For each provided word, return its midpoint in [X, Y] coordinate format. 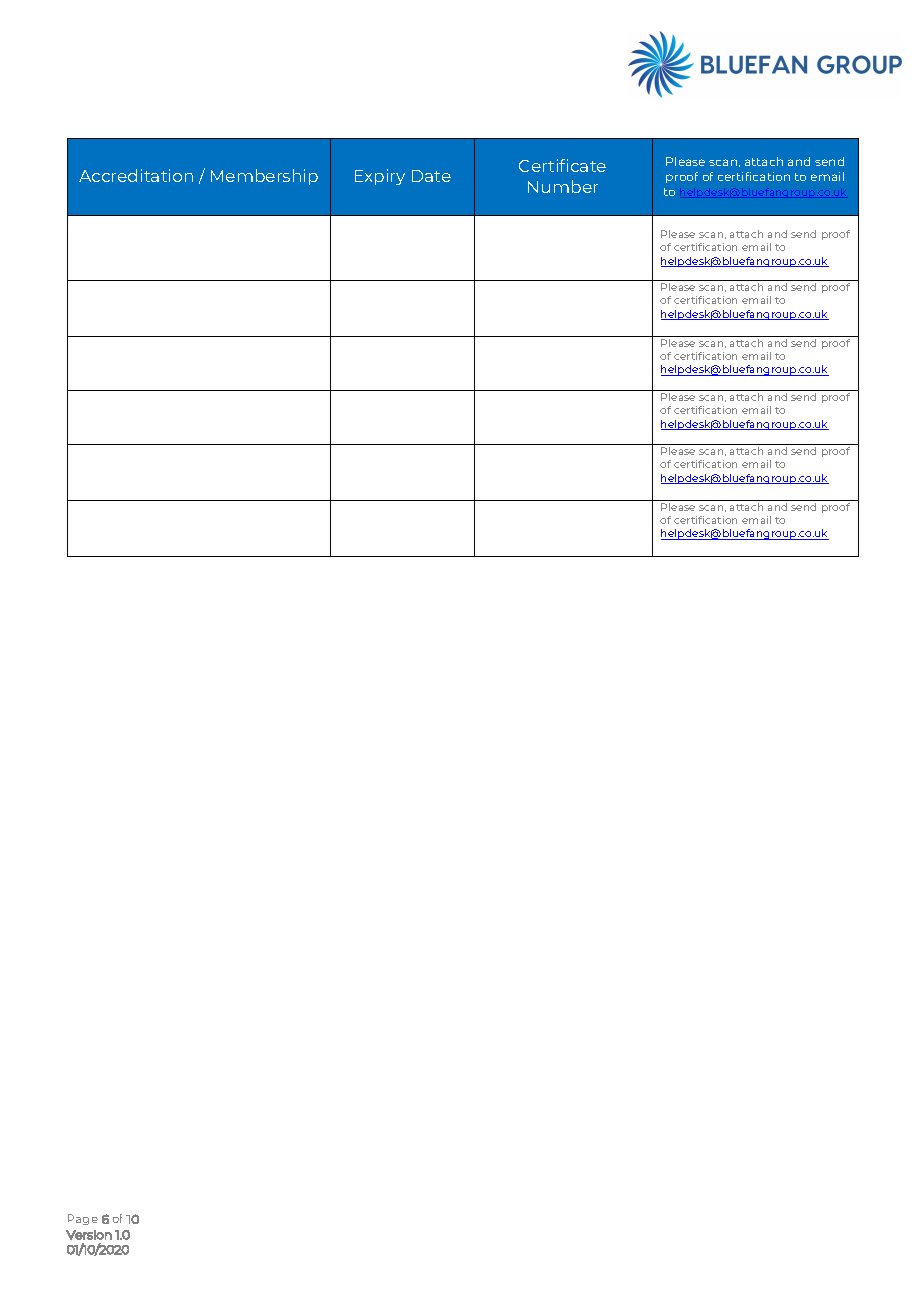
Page [83, 1219]
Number [563, 186]
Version [89, 1235]
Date [431, 176]
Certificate [562, 165]
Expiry [380, 177]
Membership [264, 177]
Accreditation [136, 175]
